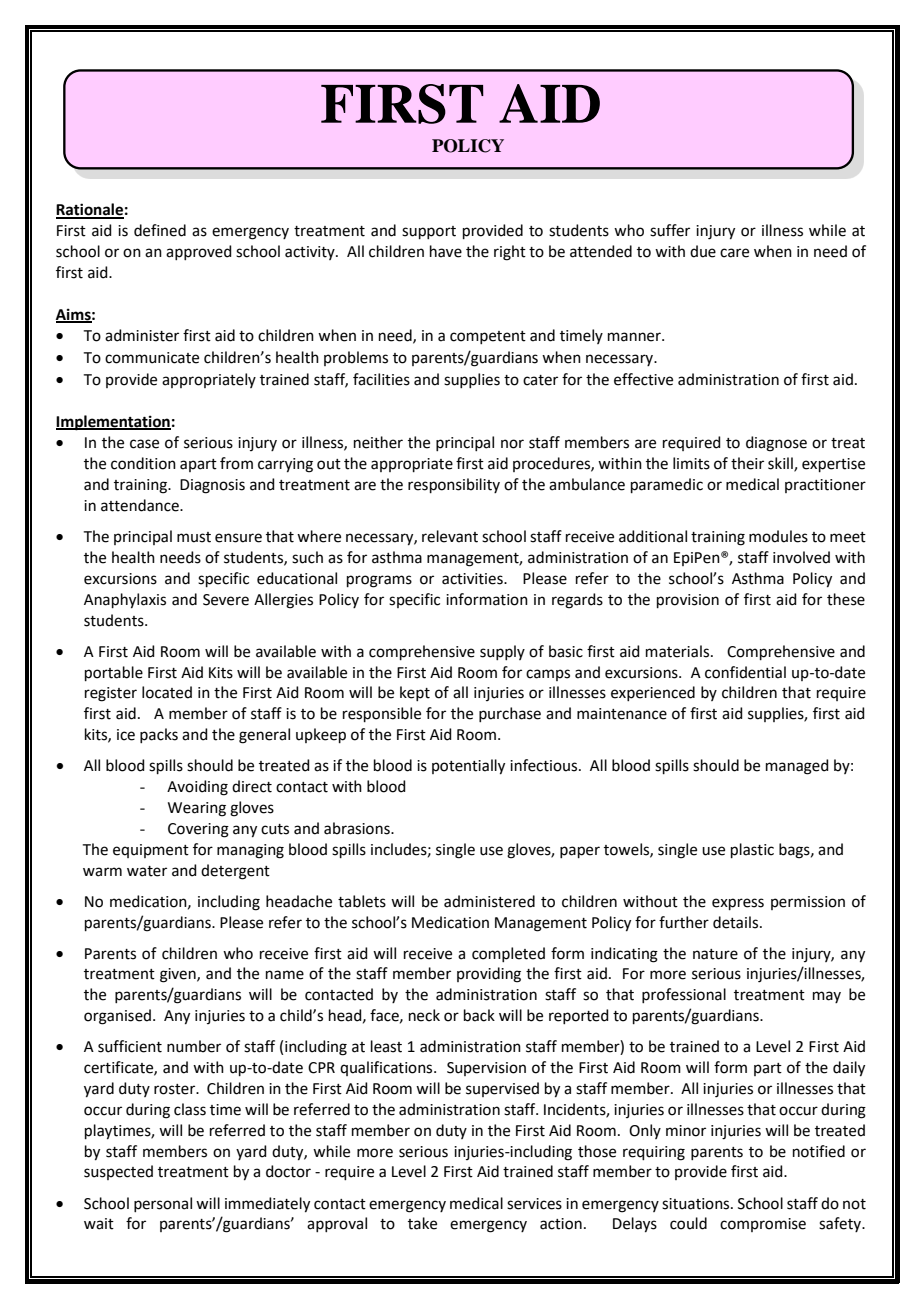 This screenshot has height=1308, width=924. I want to click on compromise, so click(763, 1225).
